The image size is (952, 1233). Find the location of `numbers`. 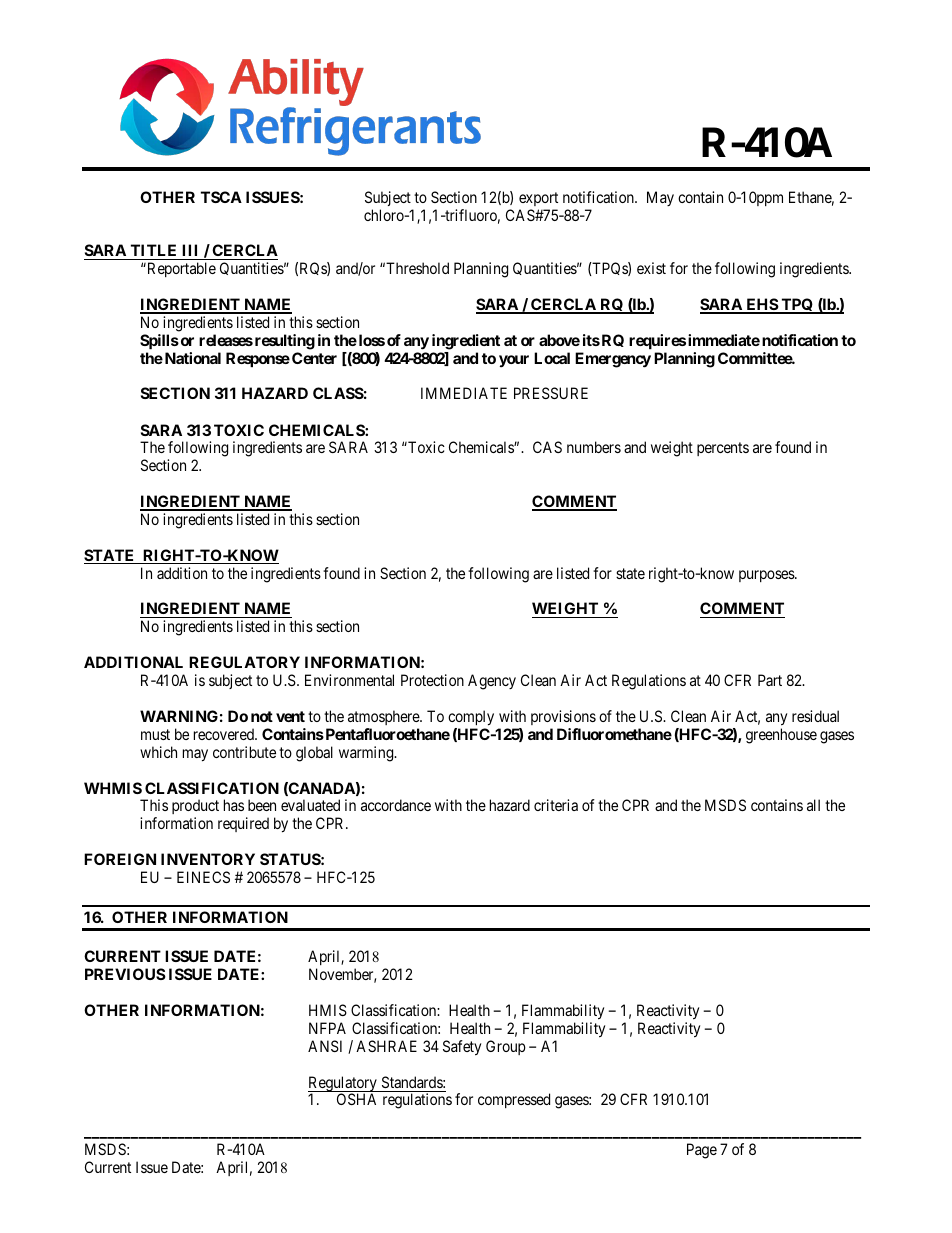

numbers is located at coordinates (594, 447).
